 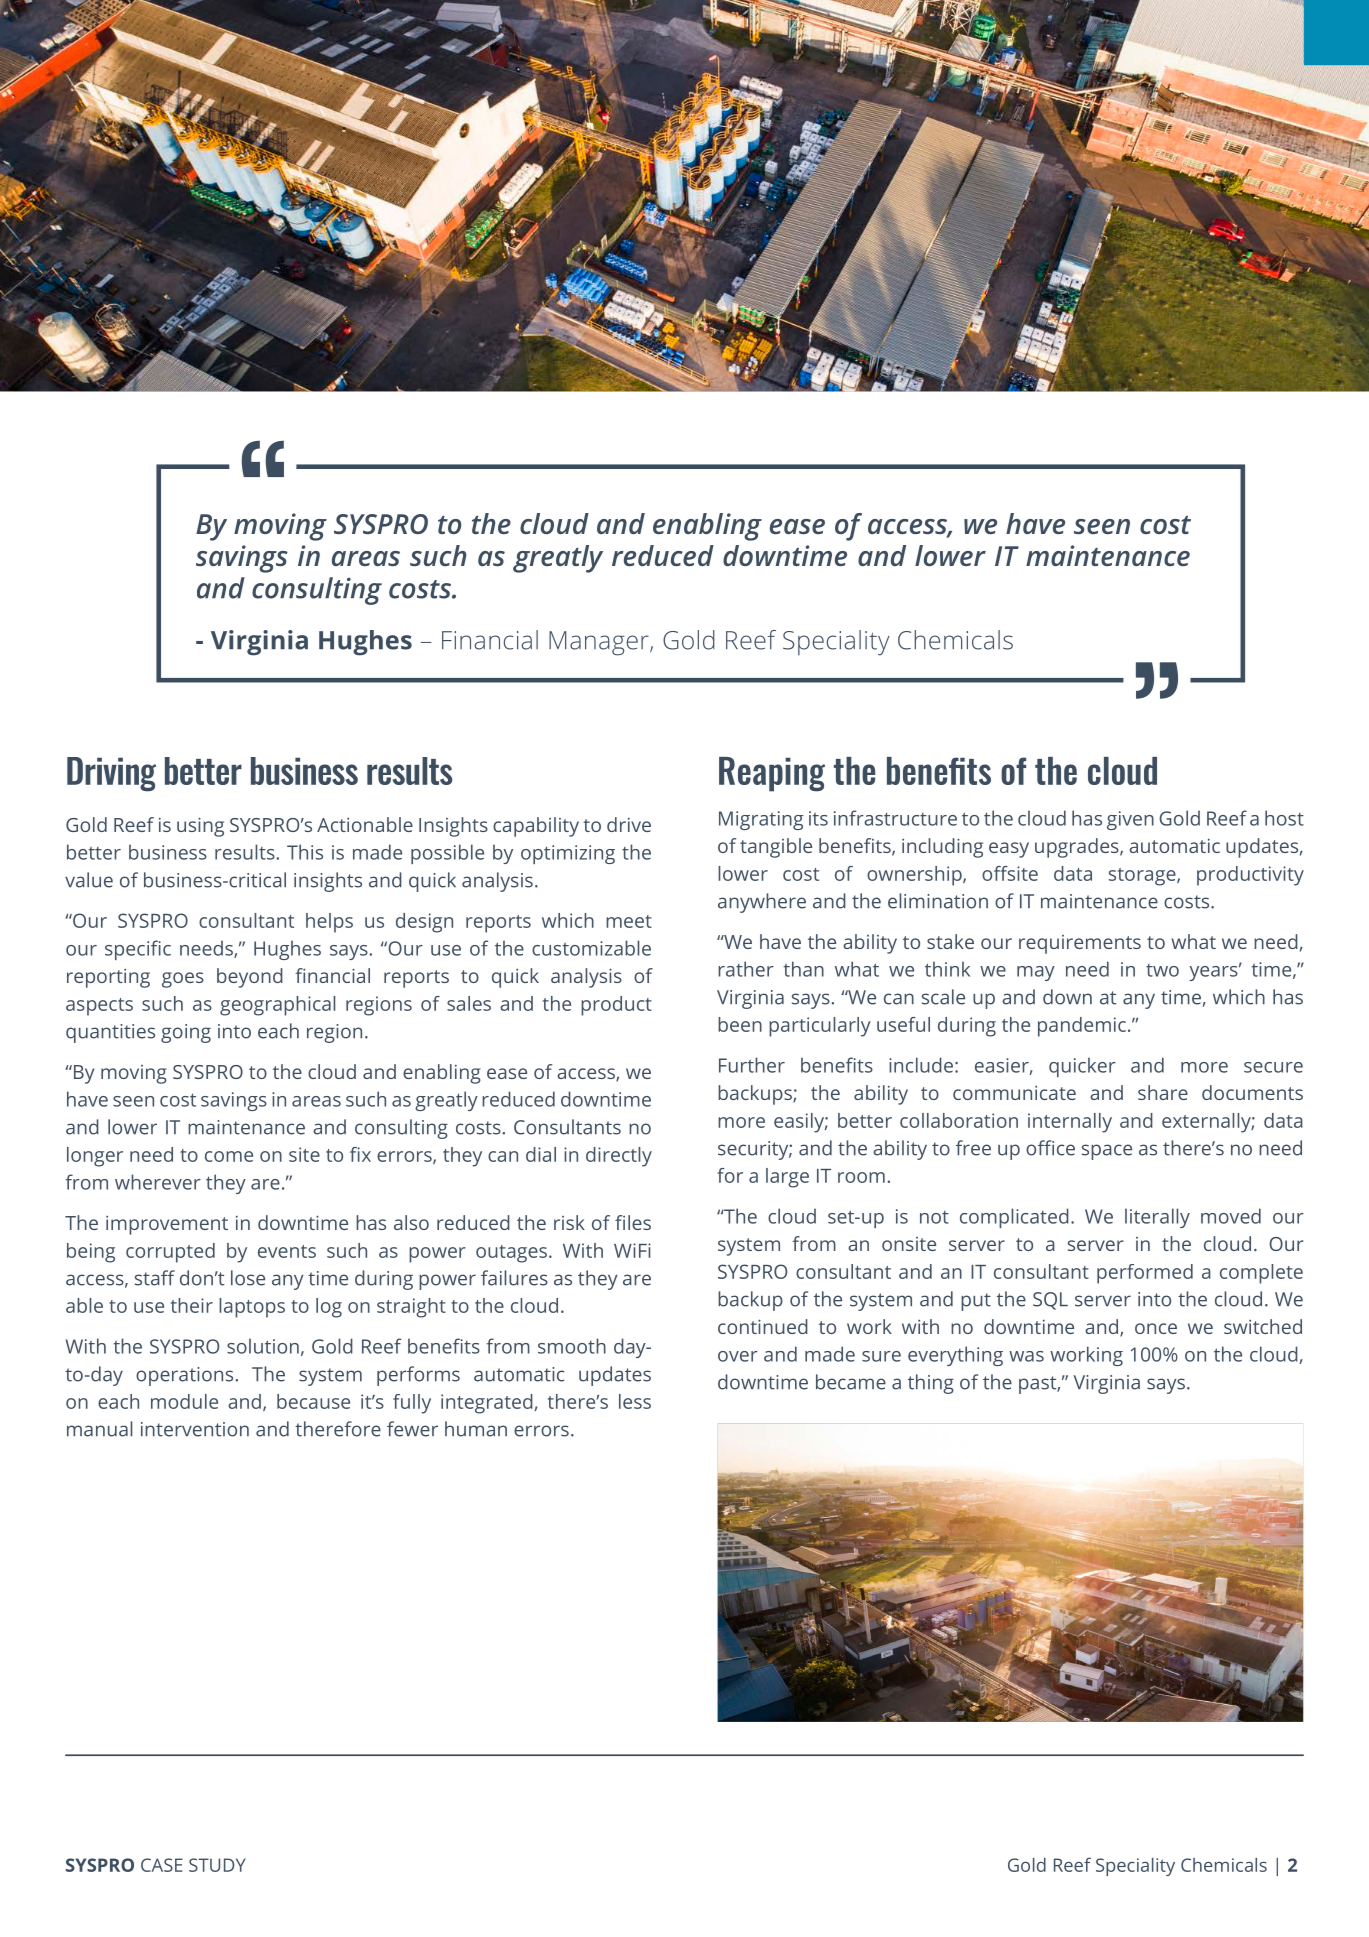 I want to click on solution, so click(x=263, y=1346).
